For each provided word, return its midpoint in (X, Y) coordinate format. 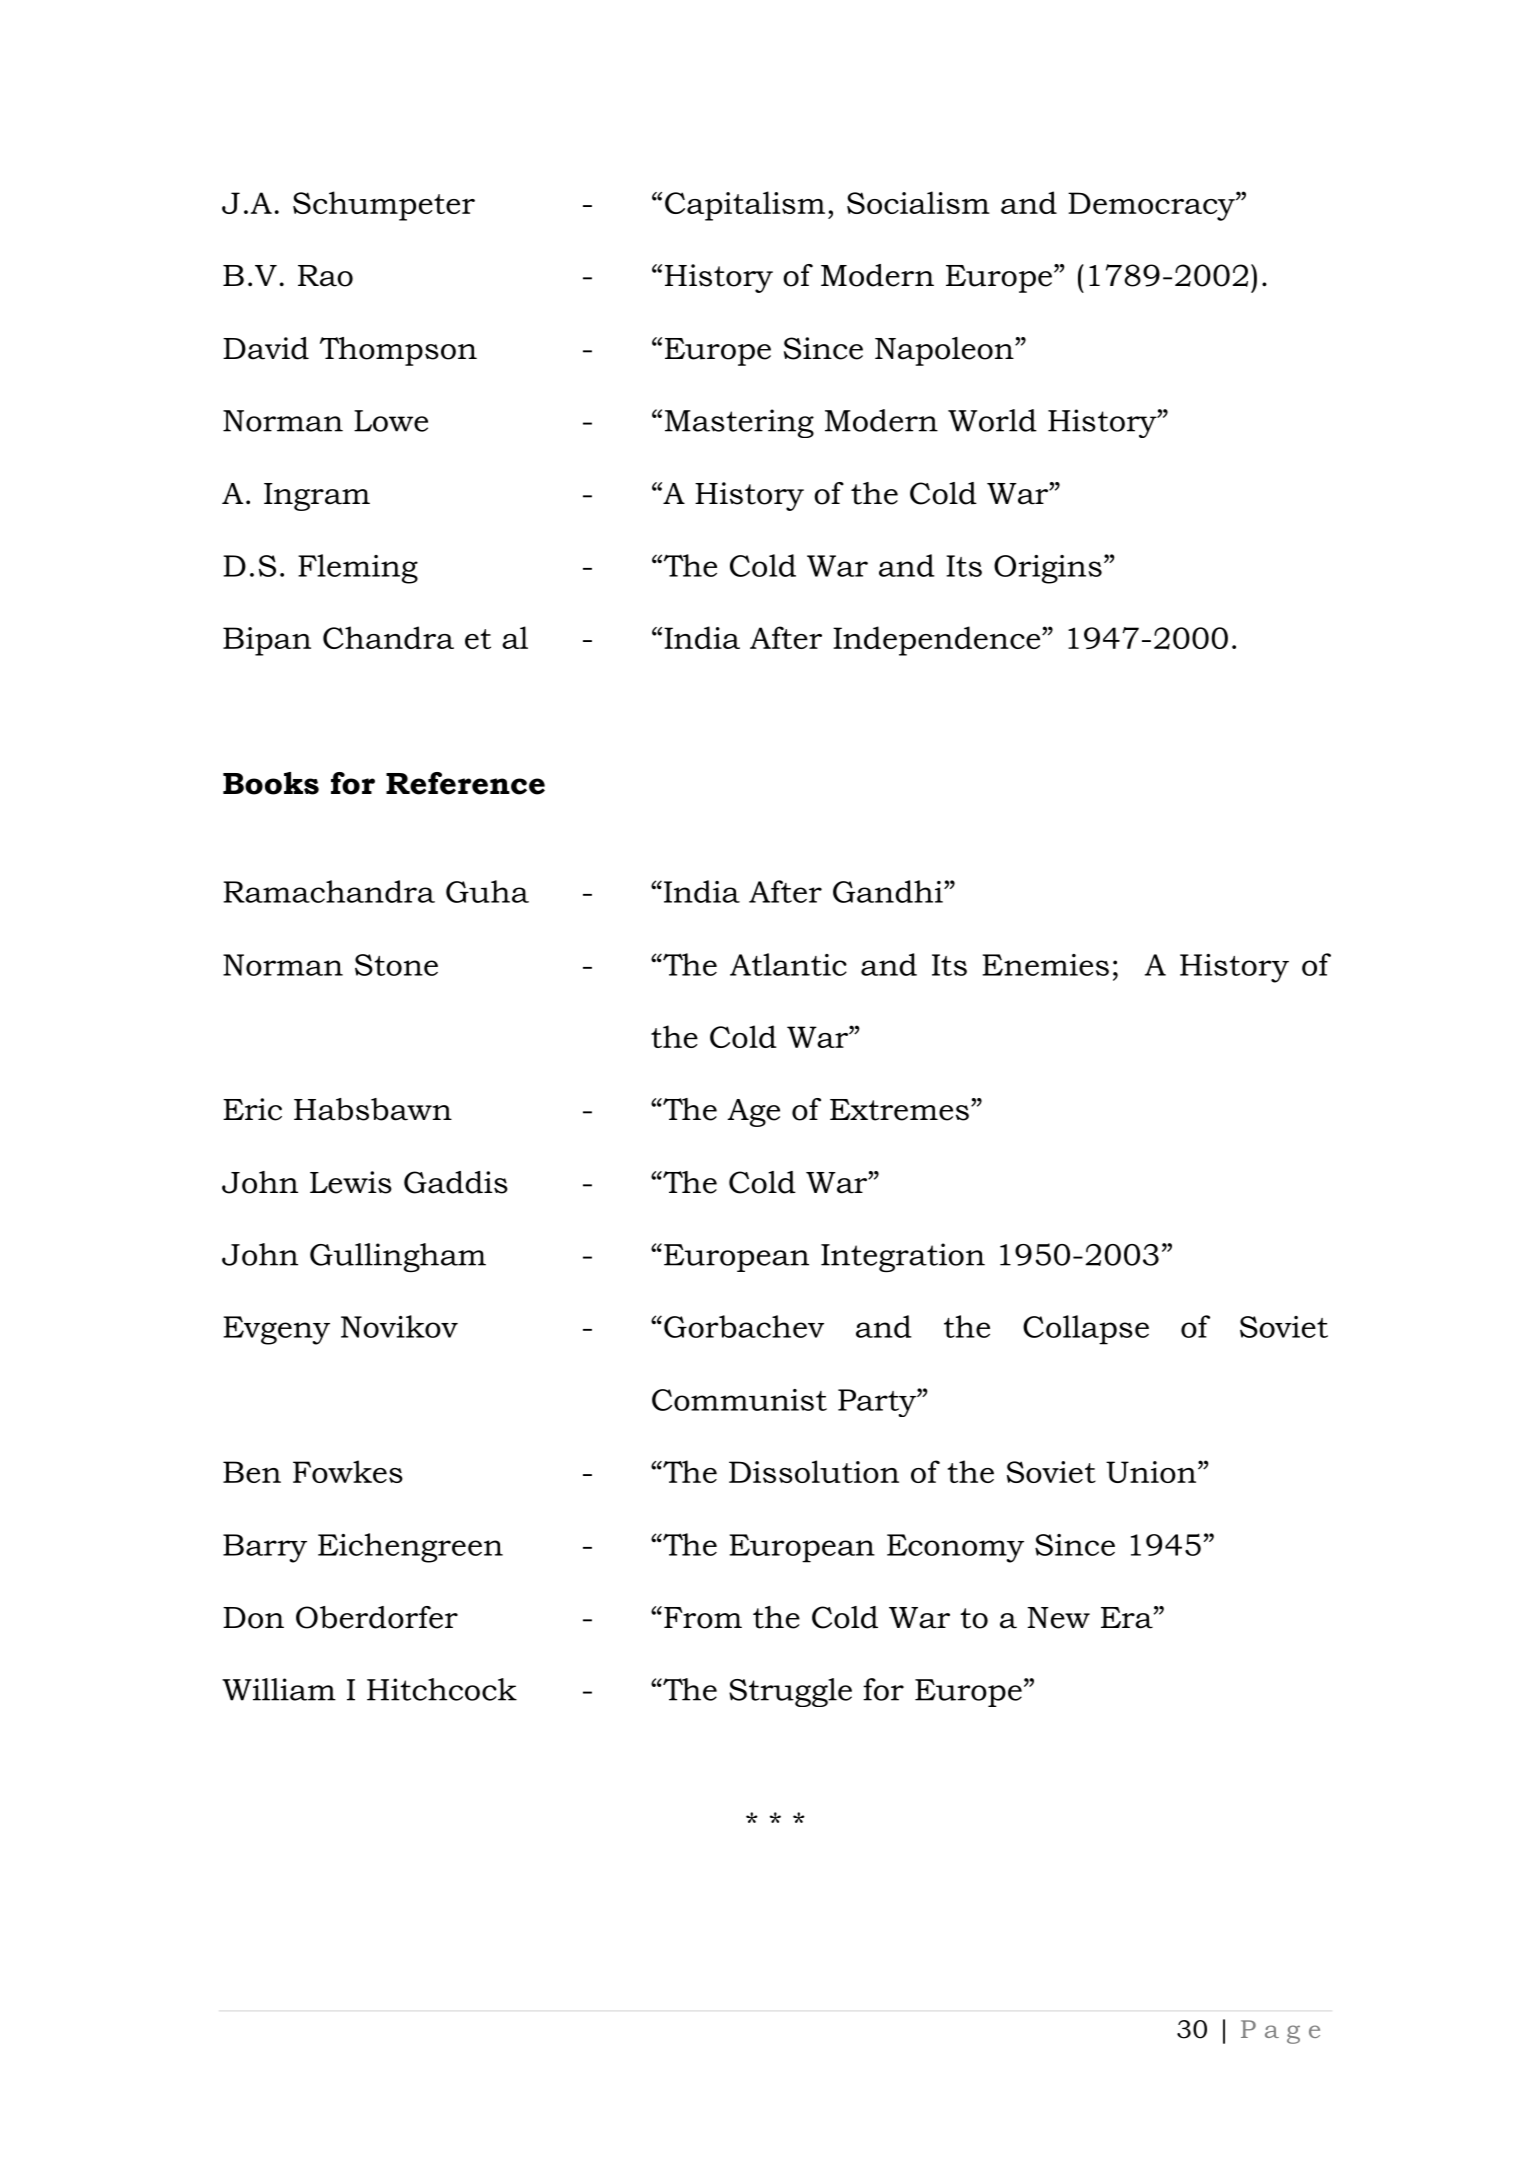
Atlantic (788, 964)
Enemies (1045, 965)
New (1059, 1618)
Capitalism (745, 206)
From (703, 1618)
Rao (325, 276)
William (279, 1689)
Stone (396, 965)
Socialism (918, 202)
